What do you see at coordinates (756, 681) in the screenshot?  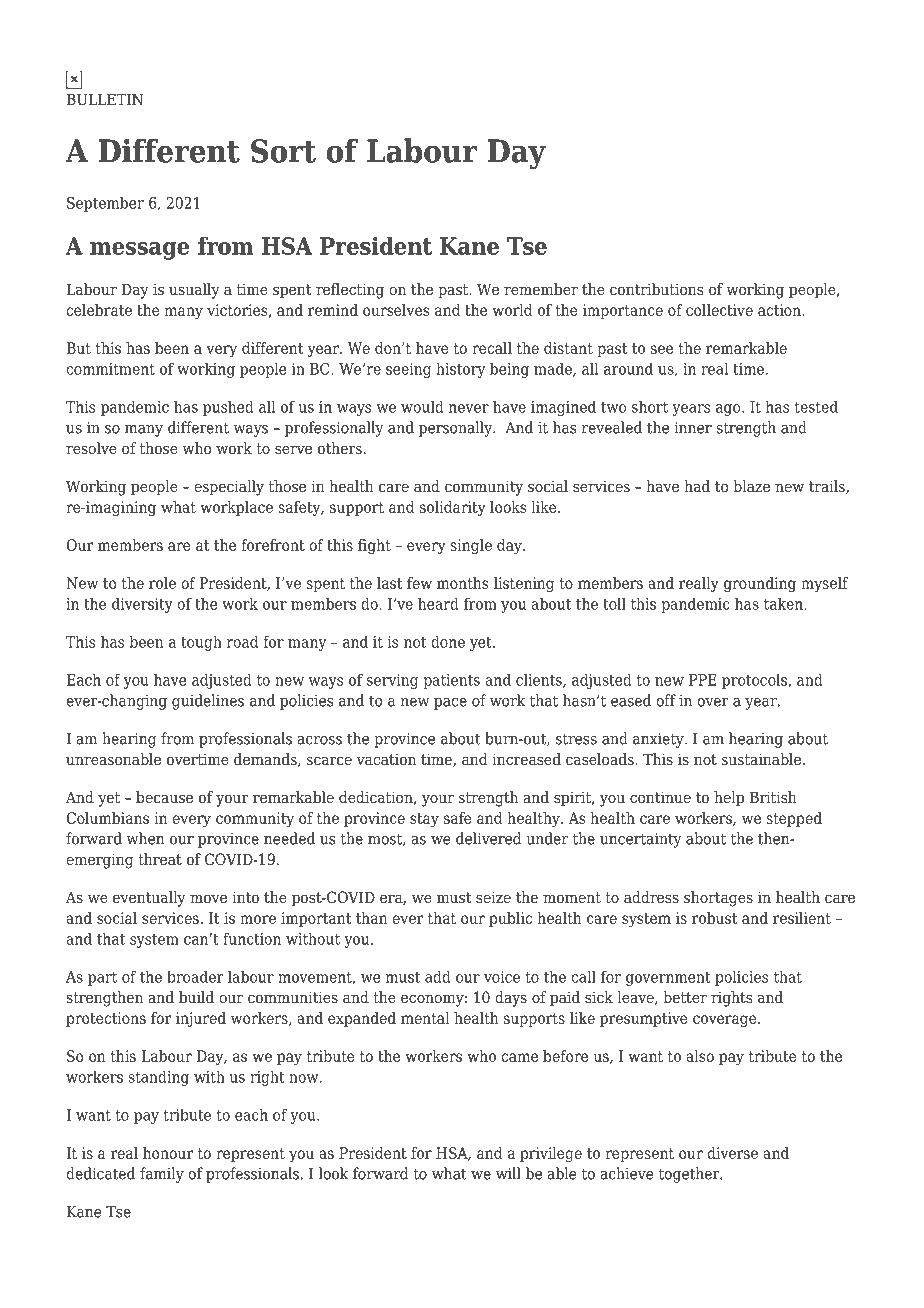 I see `protocols` at bounding box center [756, 681].
